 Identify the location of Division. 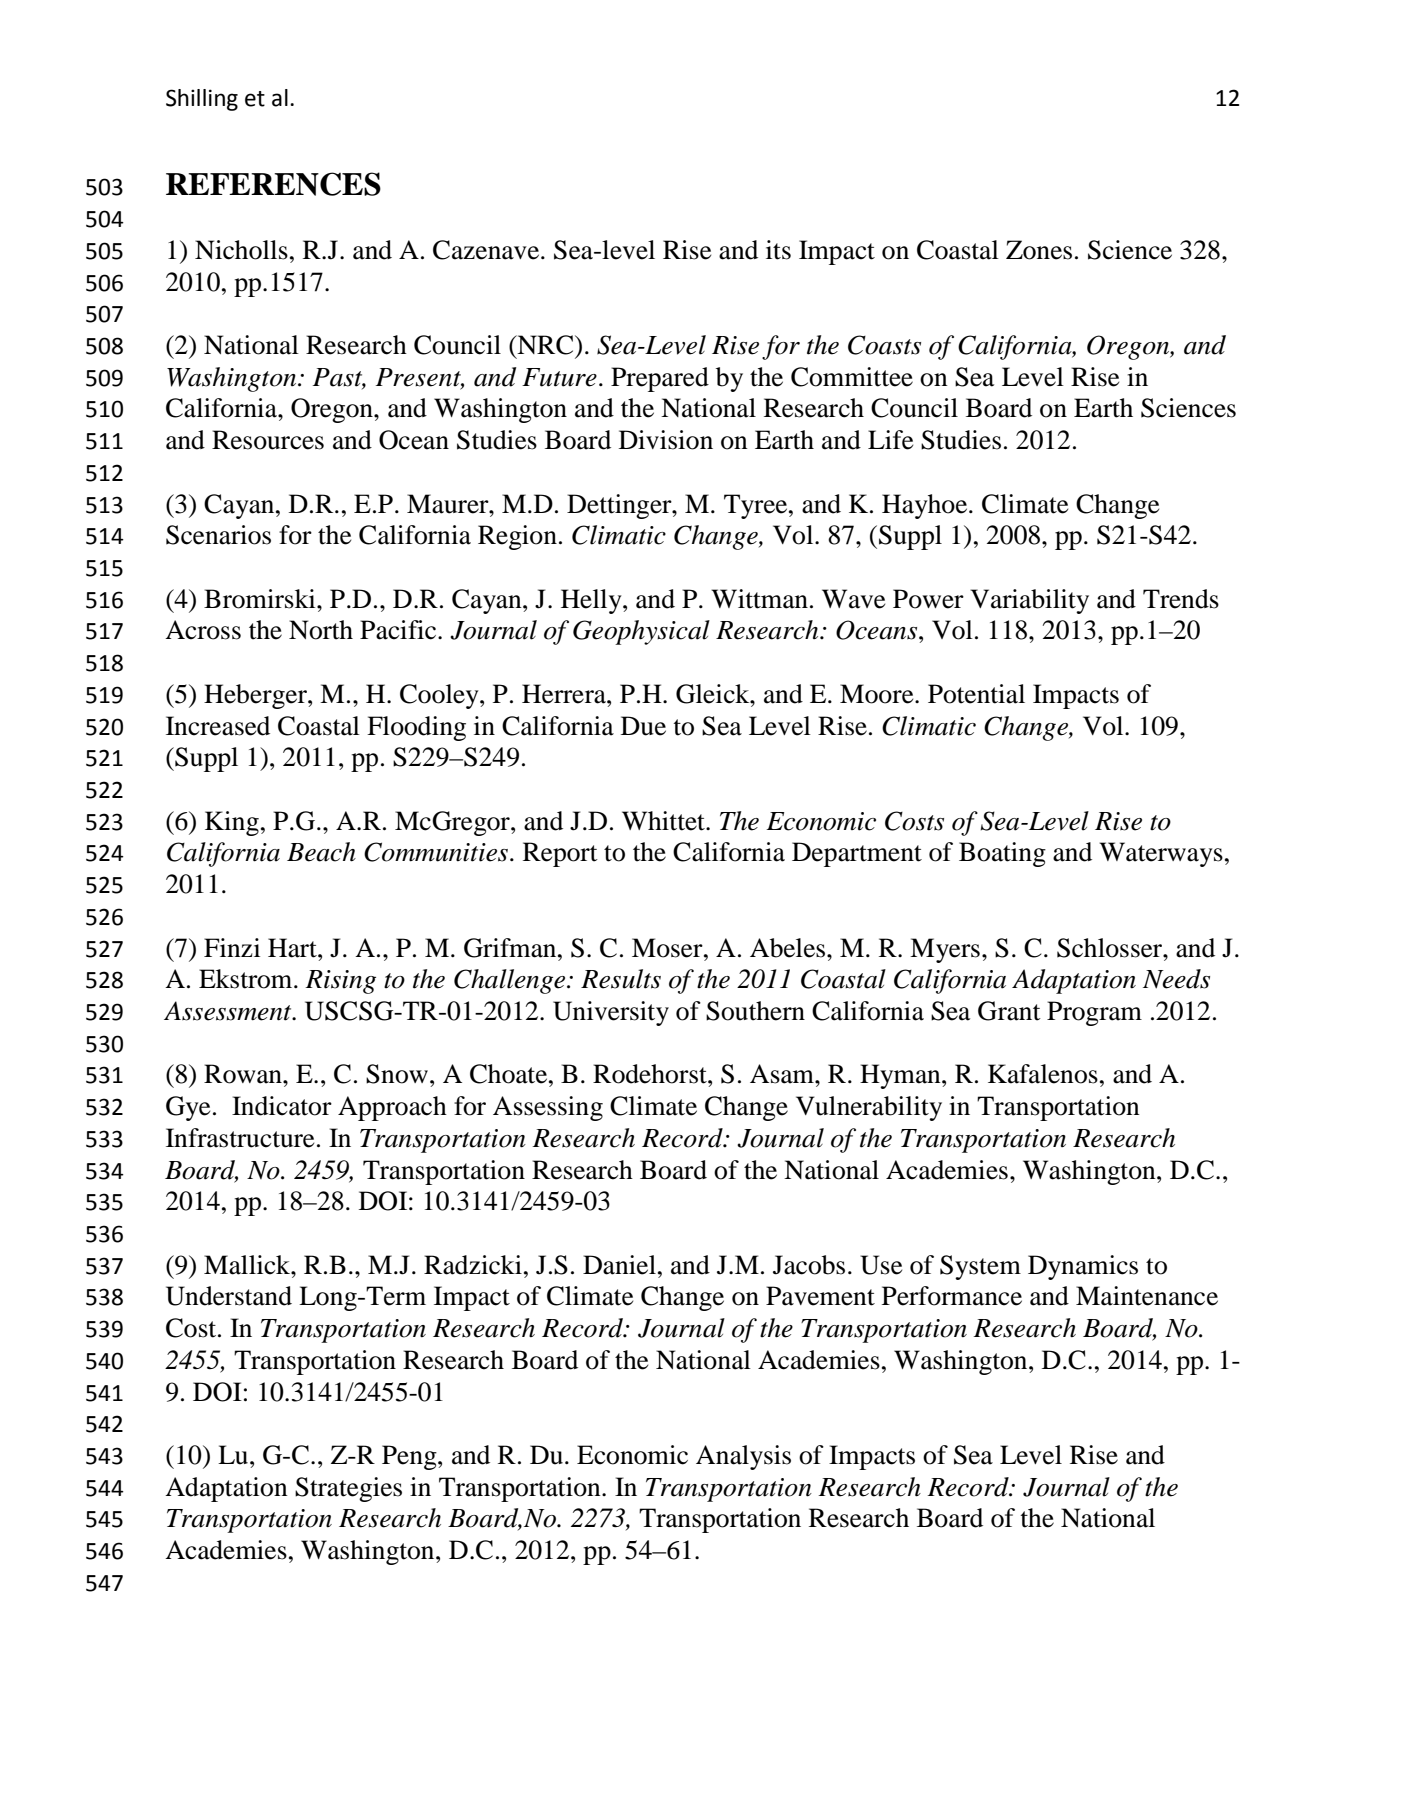
(666, 440).
